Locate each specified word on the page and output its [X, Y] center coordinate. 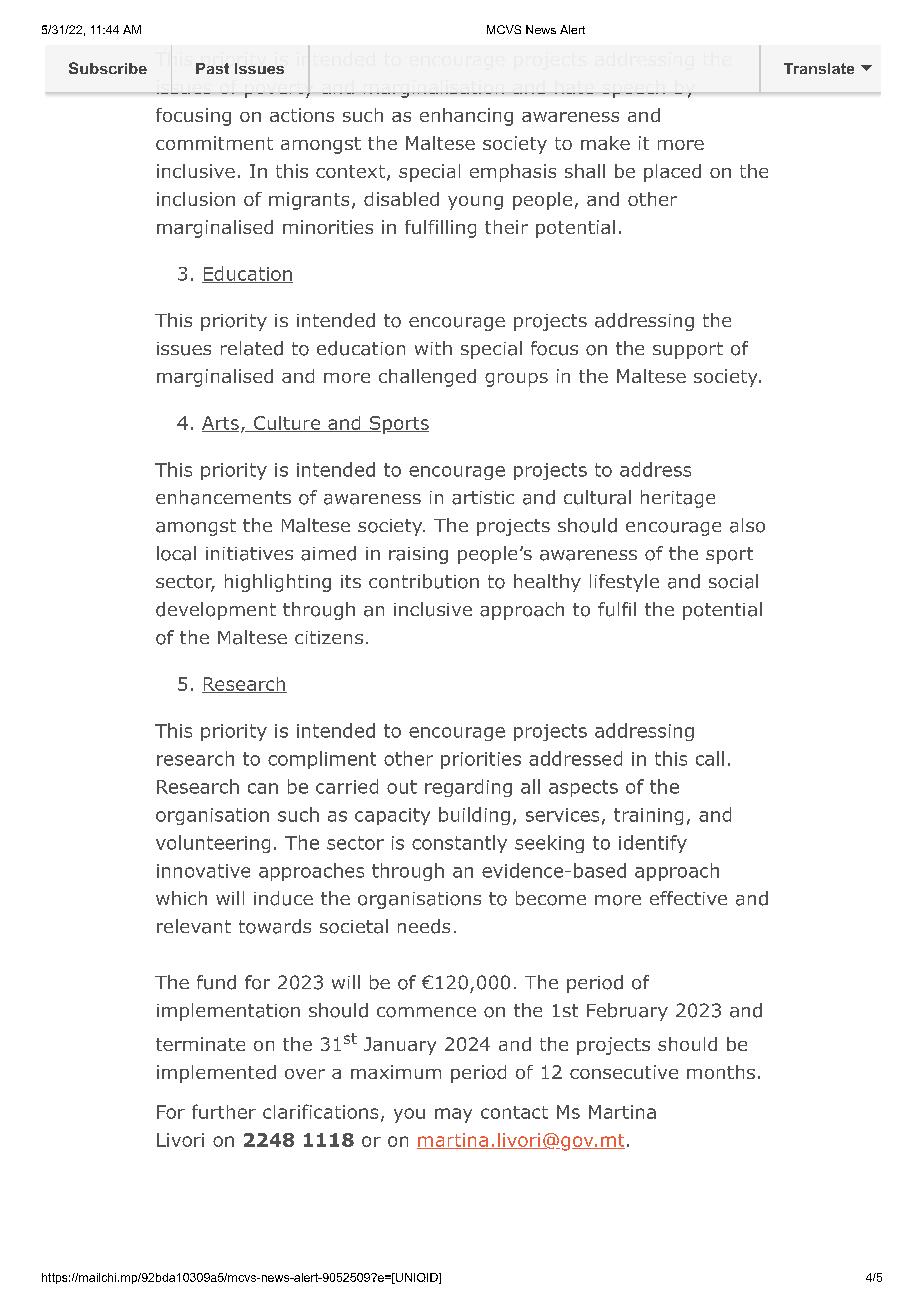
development [216, 611]
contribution [424, 581]
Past [212, 68]
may [453, 1115]
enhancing [466, 117]
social [733, 581]
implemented [216, 1074]
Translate [819, 68]
